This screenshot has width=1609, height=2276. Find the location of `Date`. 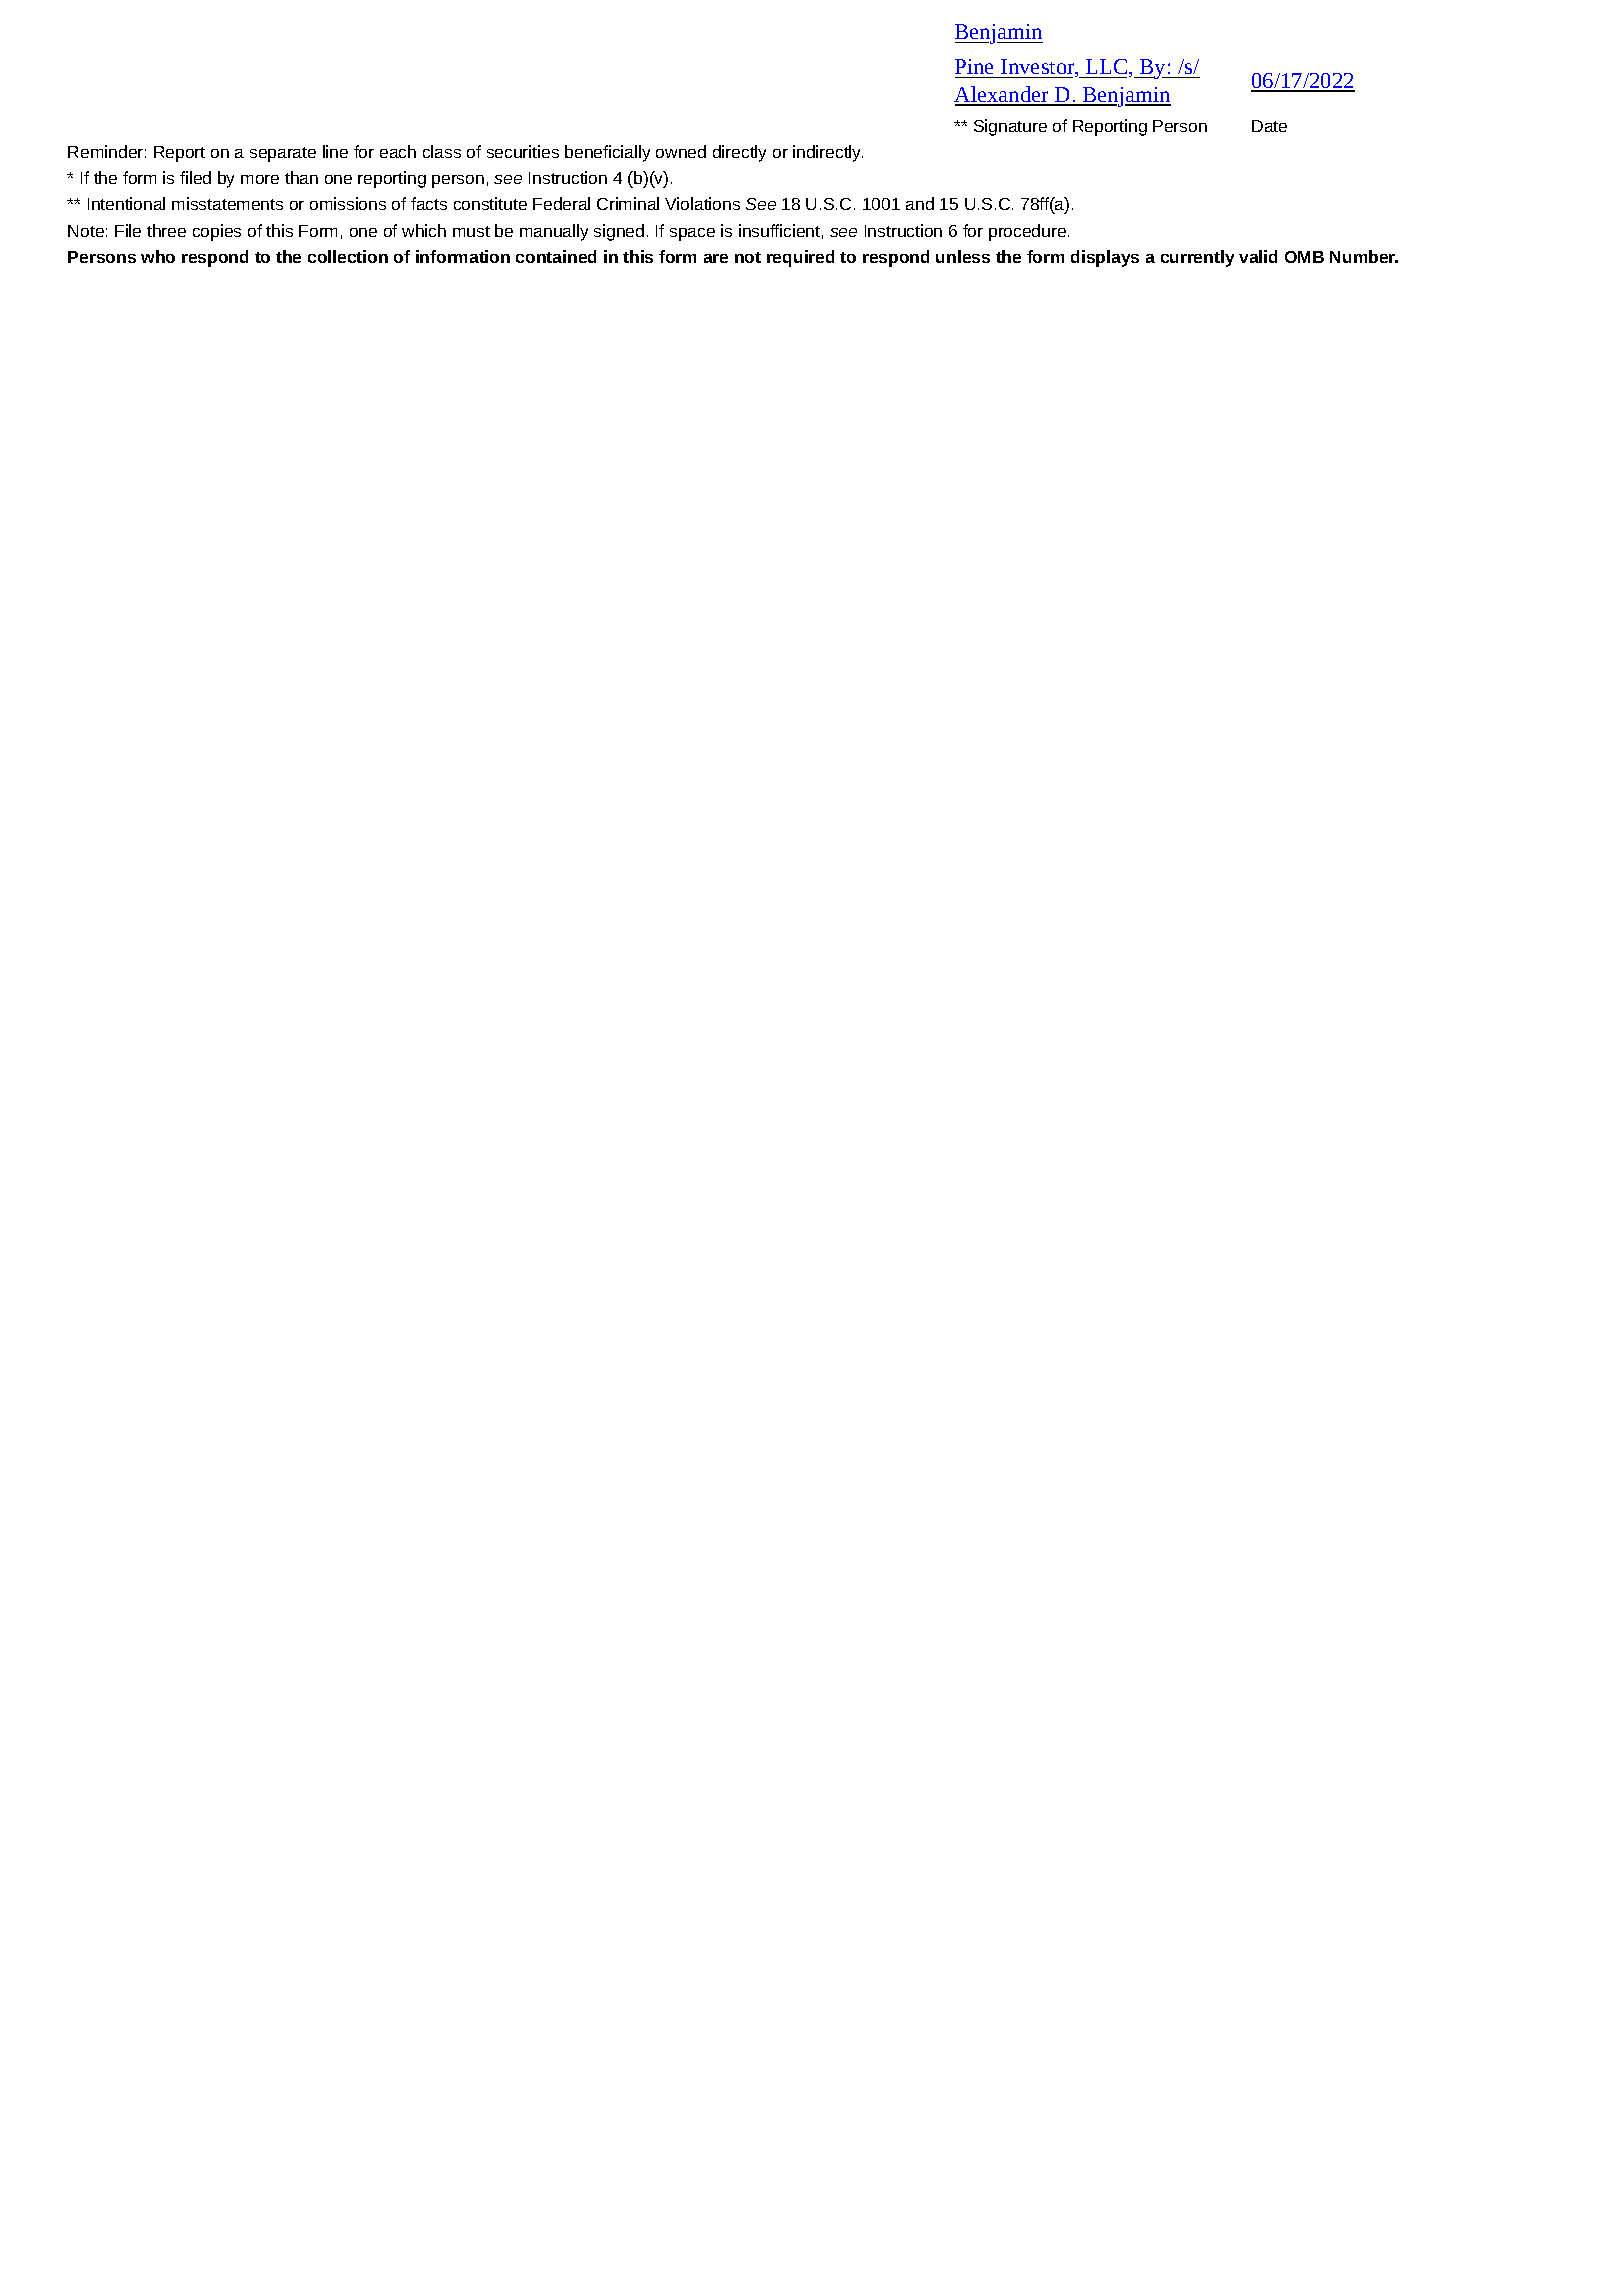

Date is located at coordinates (1269, 126).
